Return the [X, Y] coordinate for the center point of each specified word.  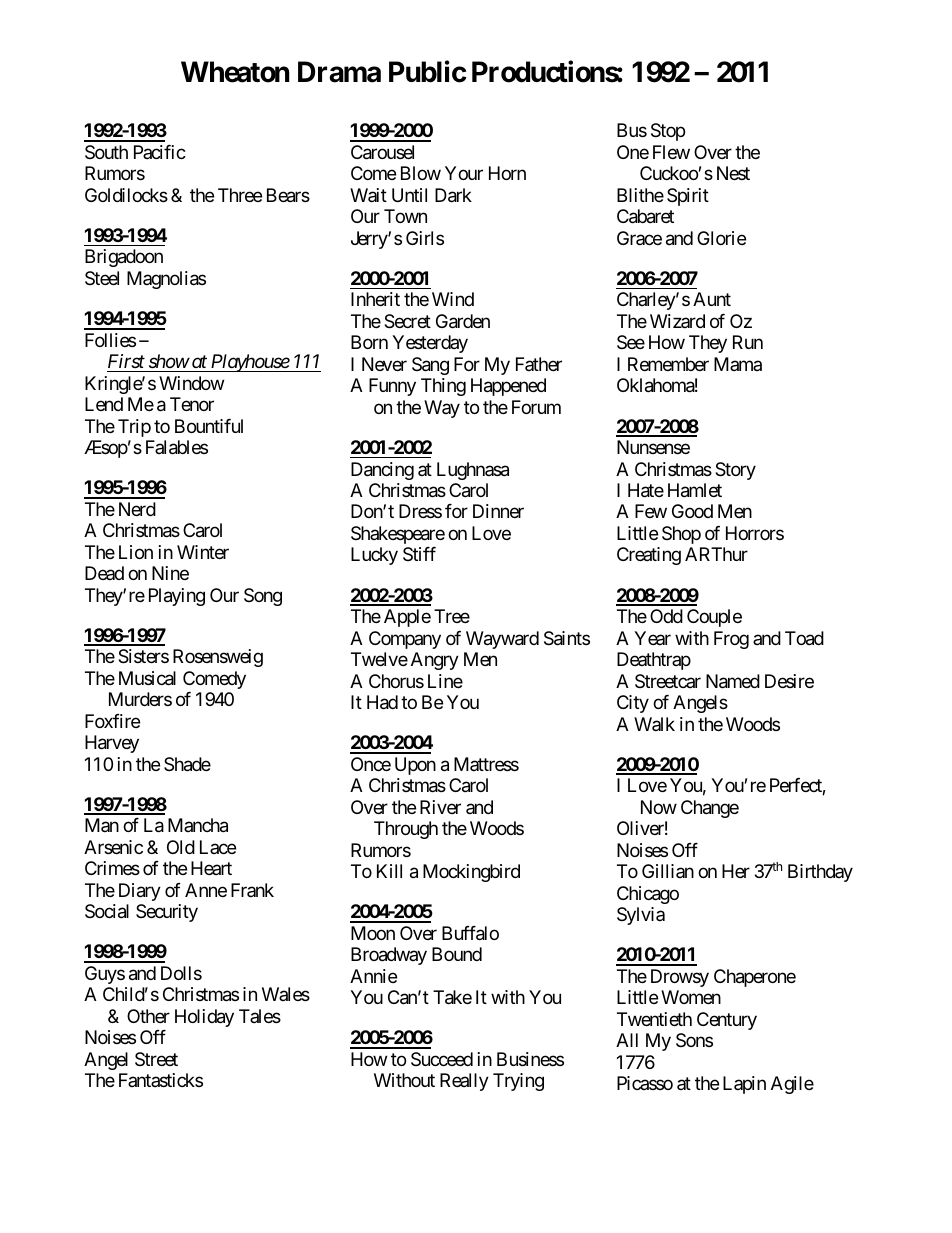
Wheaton [235, 72]
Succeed [442, 1059]
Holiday [204, 1018]
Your [464, 173]
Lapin [744, 1085]
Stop [668, 132]
